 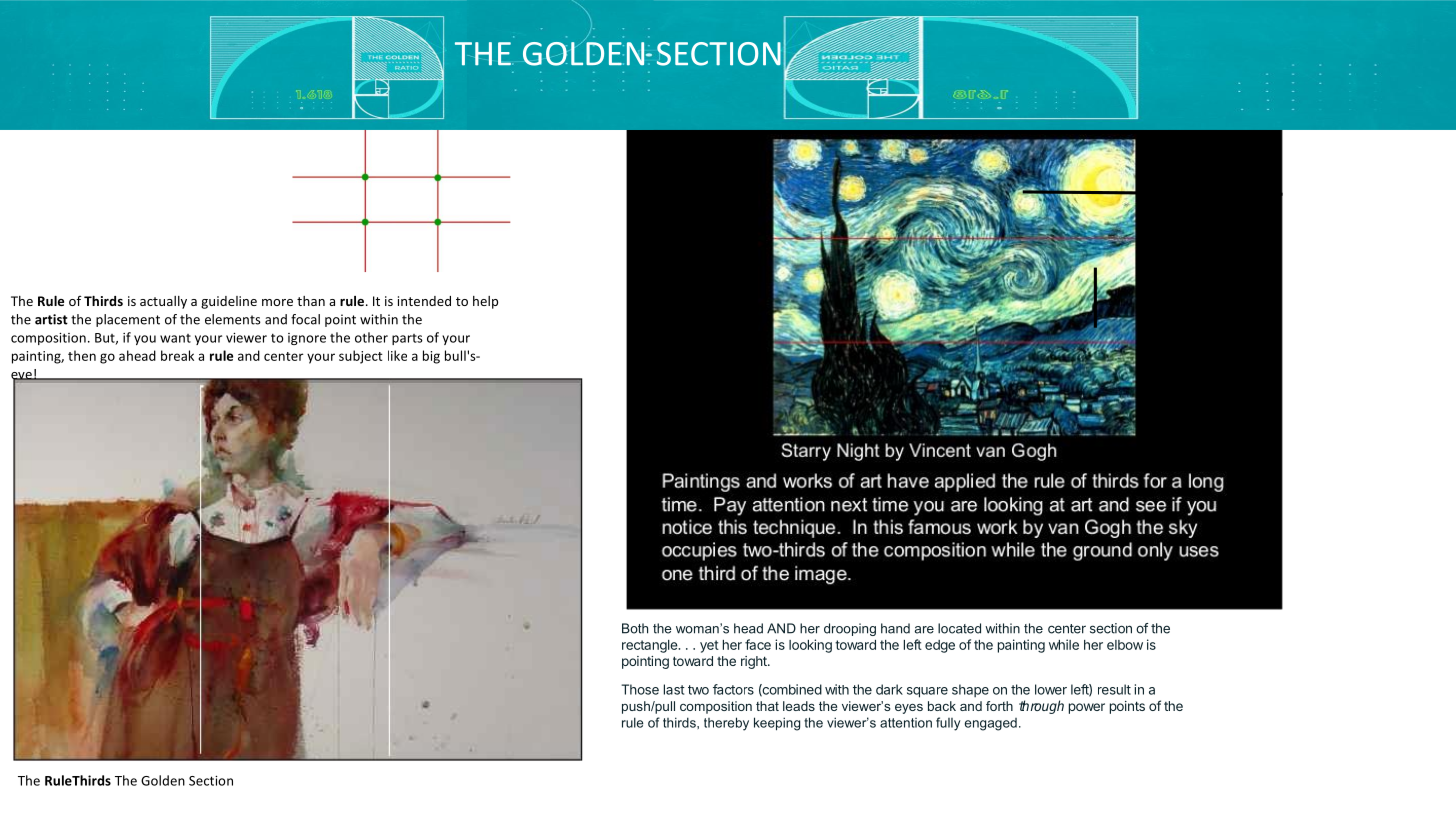 What do you see at coordinates (163, 302) in the page?
I see `actually` at bounding box center [163, 302].
